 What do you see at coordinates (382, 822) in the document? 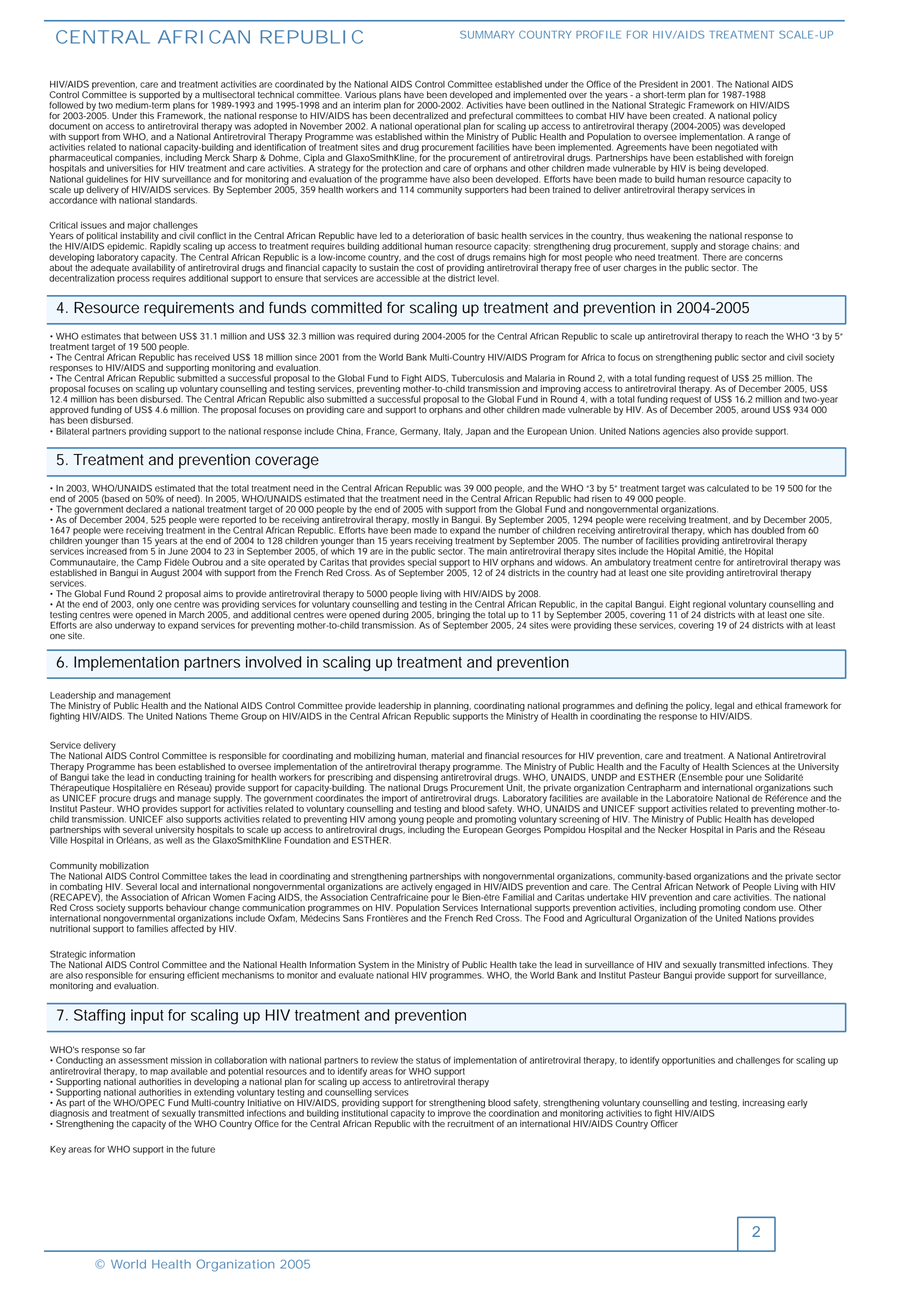
I see `among` at bounding box center [382, 822].
